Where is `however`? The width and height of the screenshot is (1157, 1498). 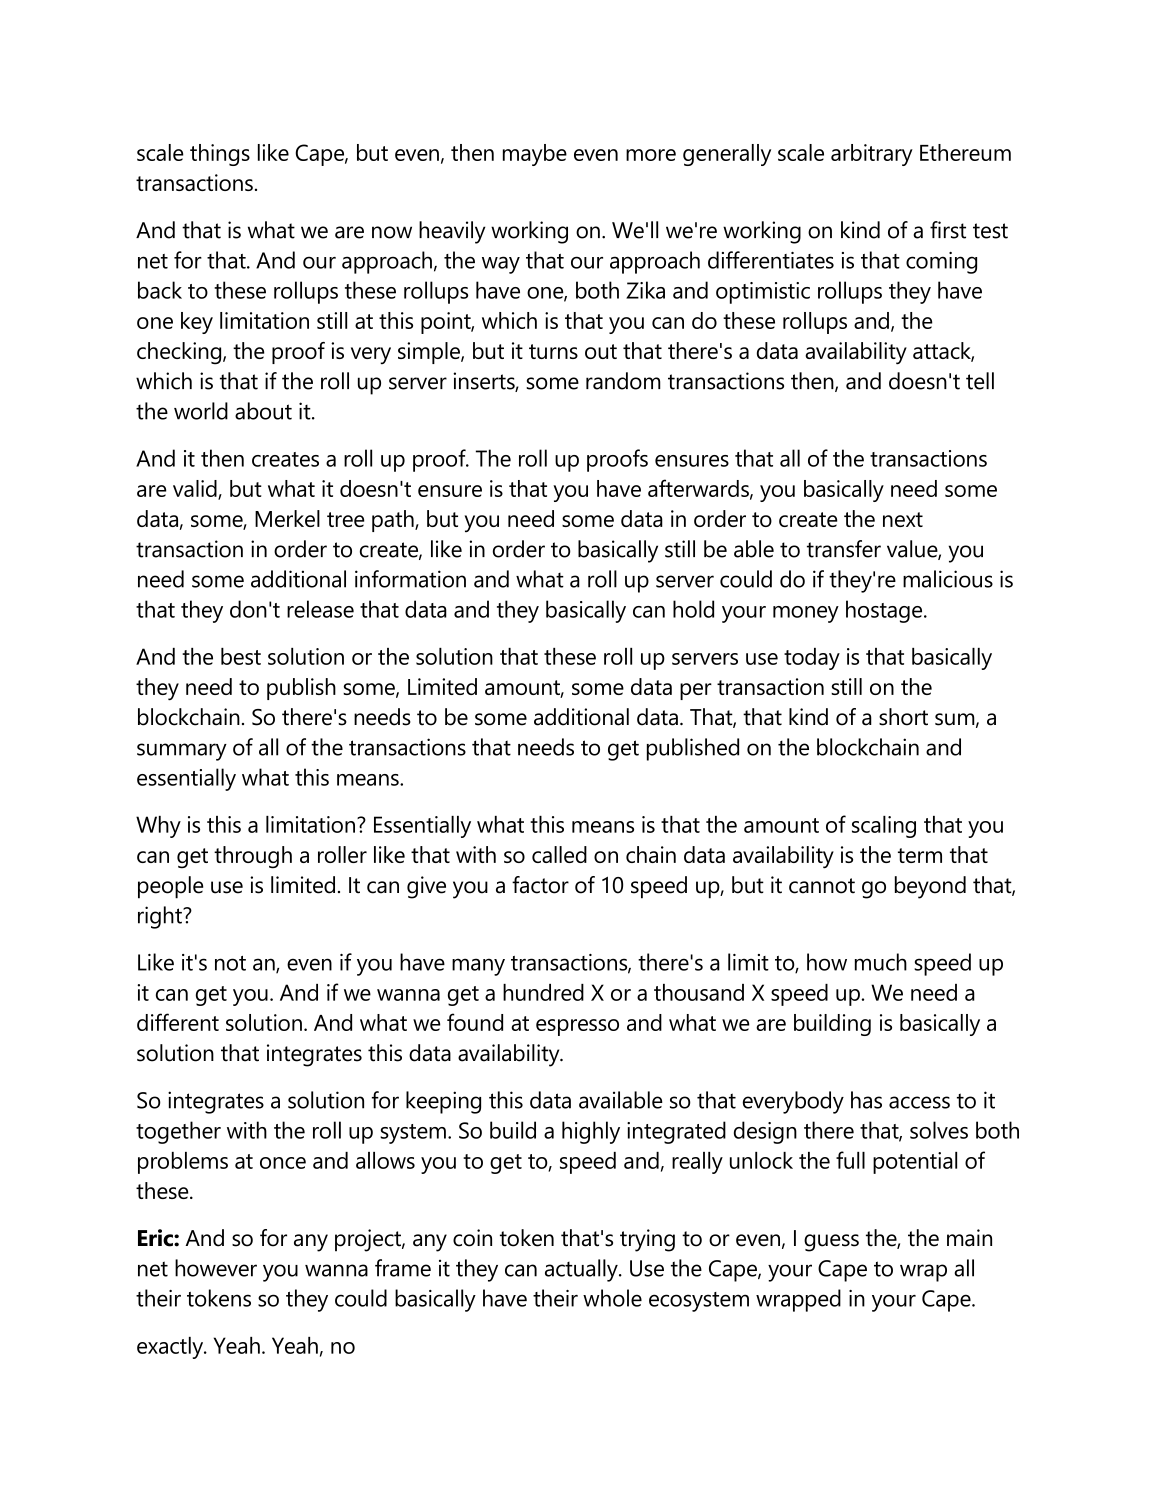
however is located at coordinates (216, 1268).
